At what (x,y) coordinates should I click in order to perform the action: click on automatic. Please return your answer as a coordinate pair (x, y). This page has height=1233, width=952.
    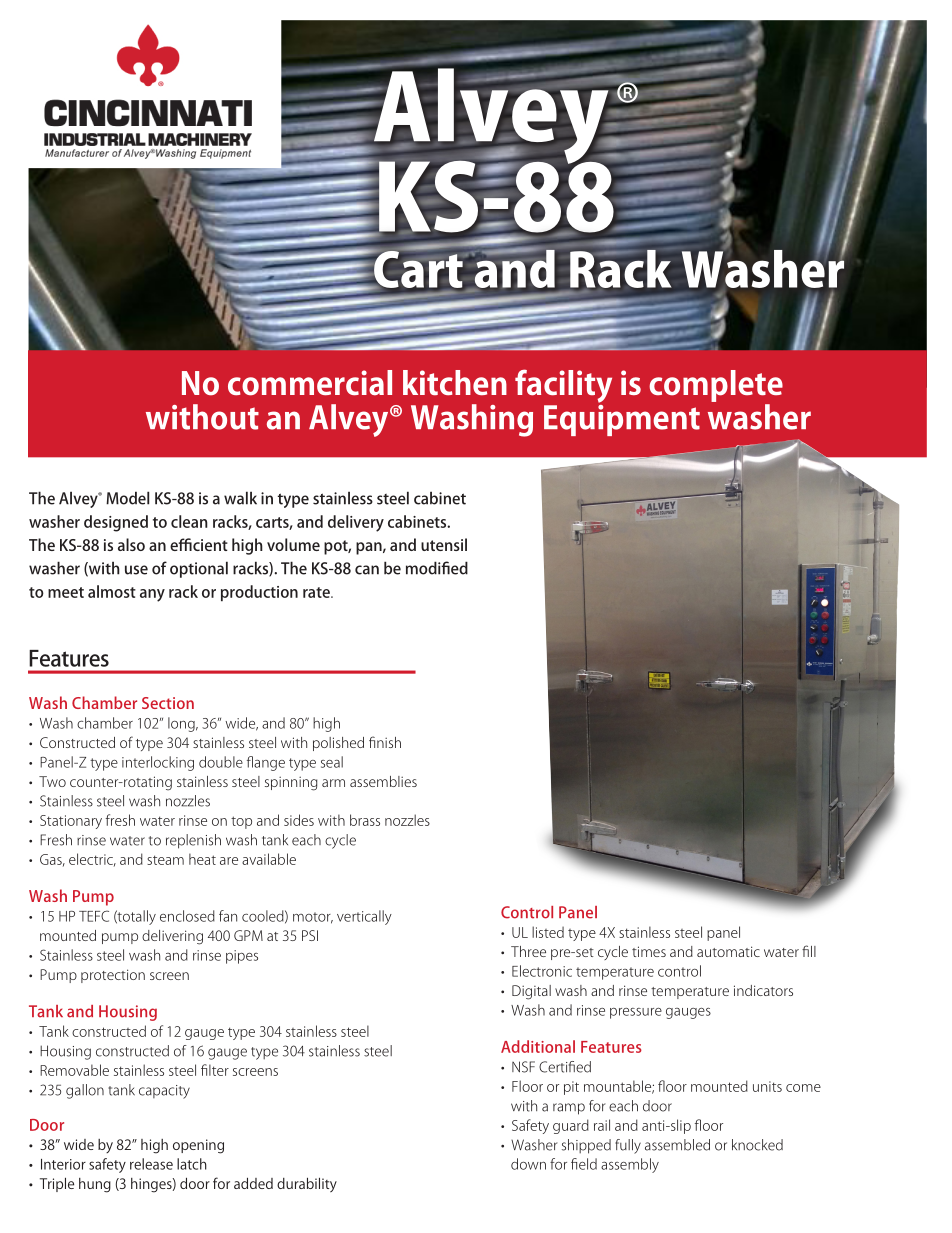
    Looking at the image, I should click on (728, 951).
